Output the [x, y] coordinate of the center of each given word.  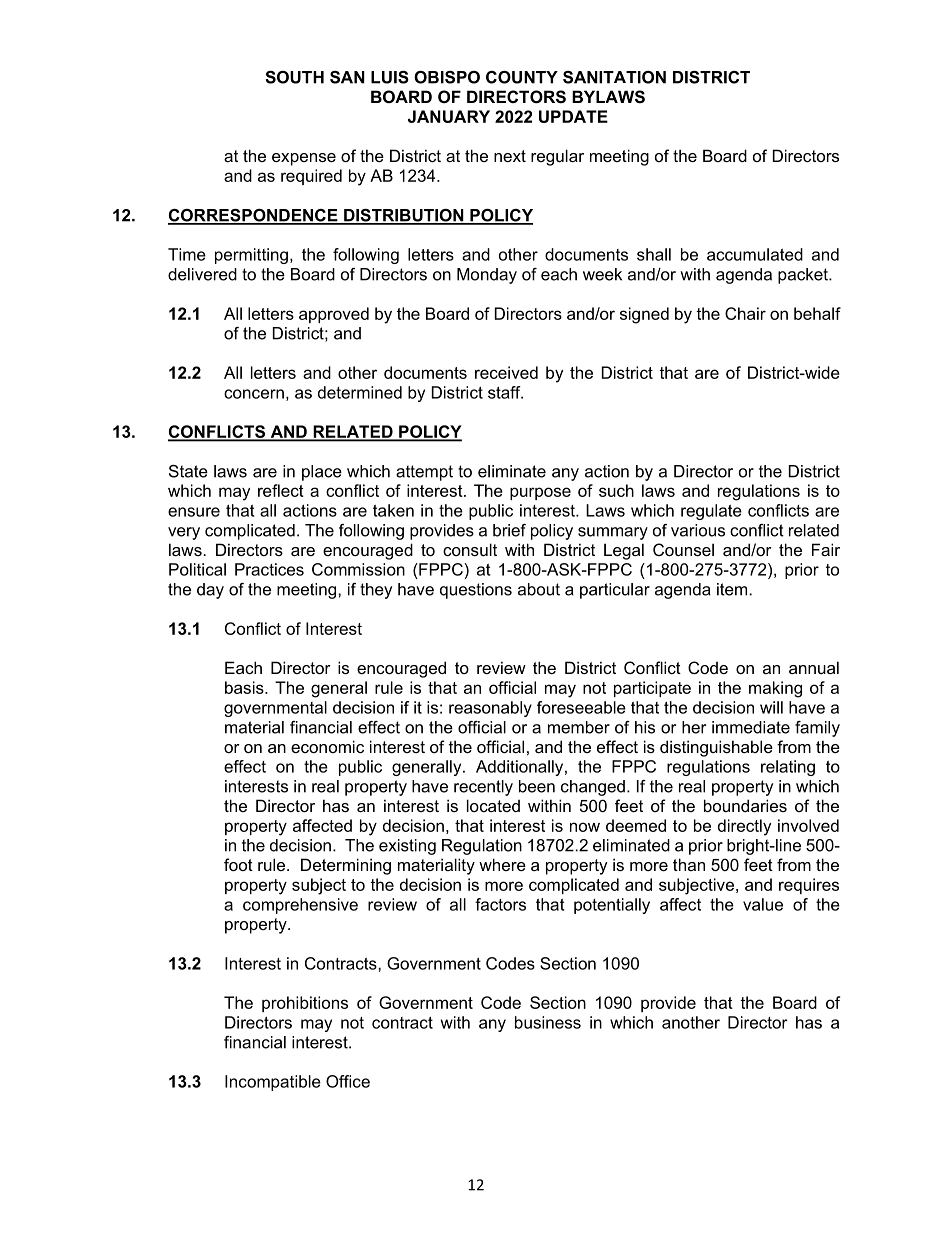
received [506, 372]
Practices [269, 569]
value [763, 904]
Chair [745, 313]
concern [254, 394]
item [733, 589]
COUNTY [522, 77]
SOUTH [294, 77]
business [548, 1022]
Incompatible [273, 1083]
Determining [346, 866]
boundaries [745, 805]
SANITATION [614, 77]
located [493, 805]
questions [476, 591]
